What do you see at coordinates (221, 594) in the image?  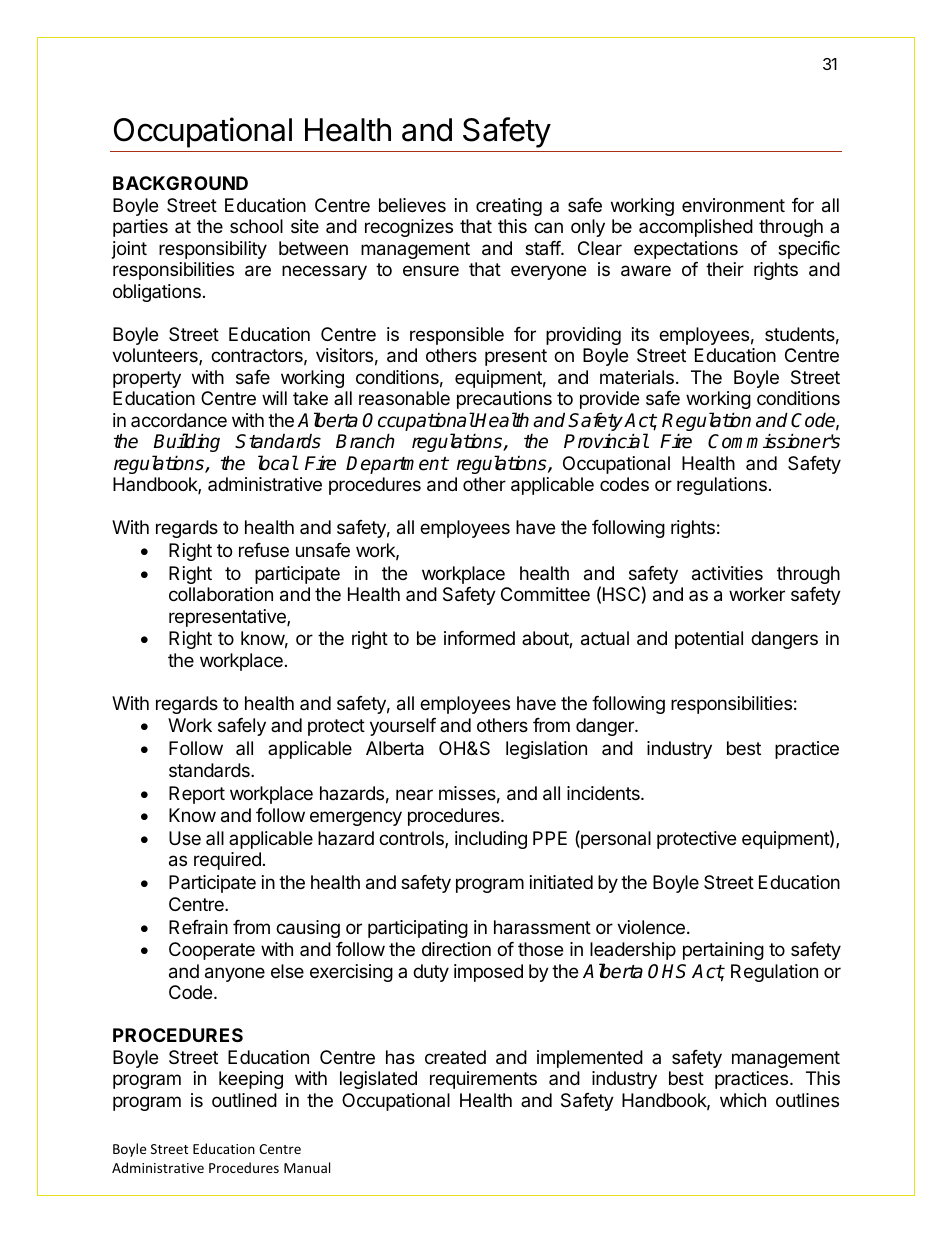 I see `collaboration` at bounding box center [221, 594].
